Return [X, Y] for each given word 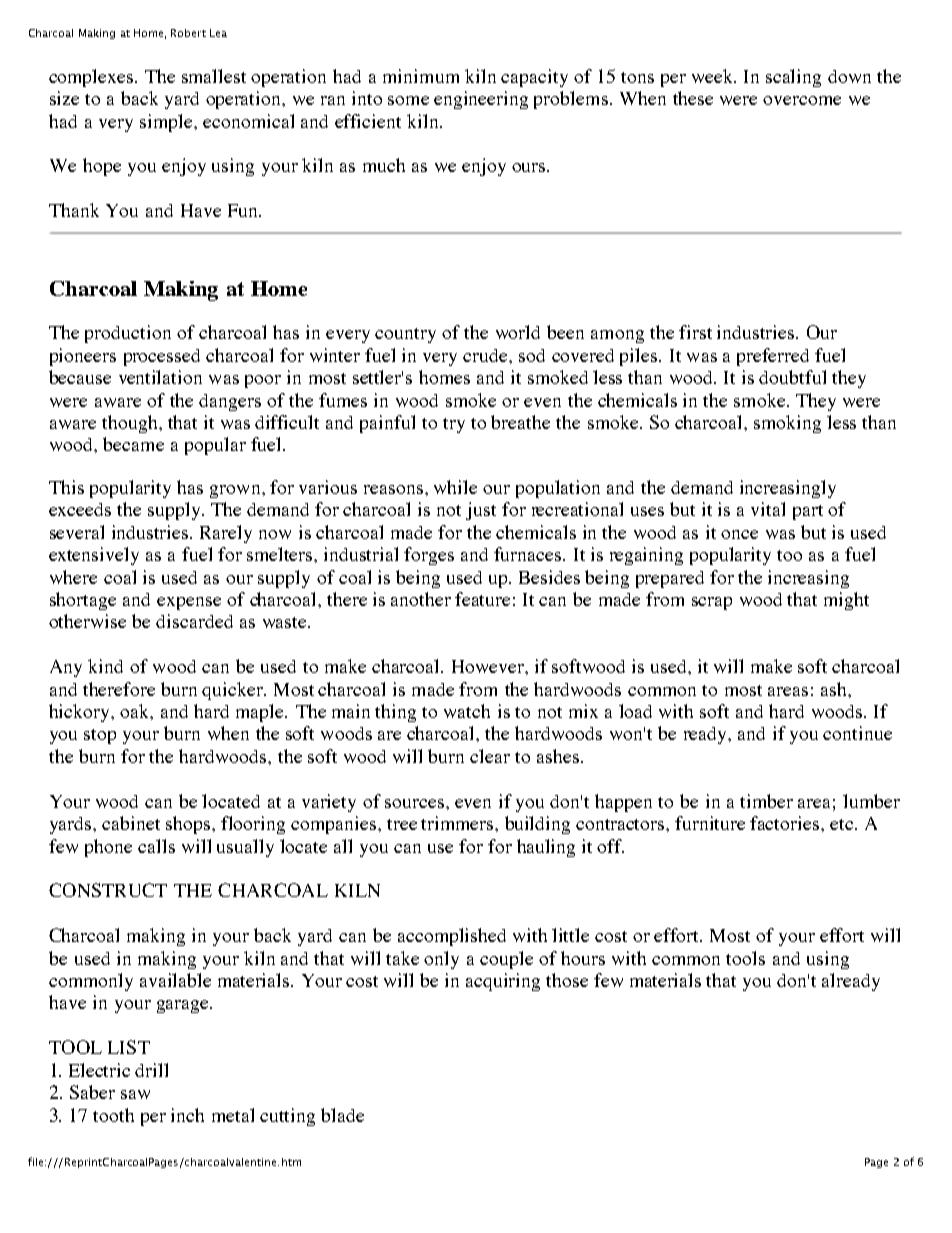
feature [482, 599]
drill [151, 1070]
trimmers [458, 823]
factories [784, 823]
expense [189, 603]
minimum [421, 76]
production [128, 334]
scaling [793, 78]
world [518, 332]
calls [156, 846]
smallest [214, 76]
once [739, 534]
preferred [773, 357]
